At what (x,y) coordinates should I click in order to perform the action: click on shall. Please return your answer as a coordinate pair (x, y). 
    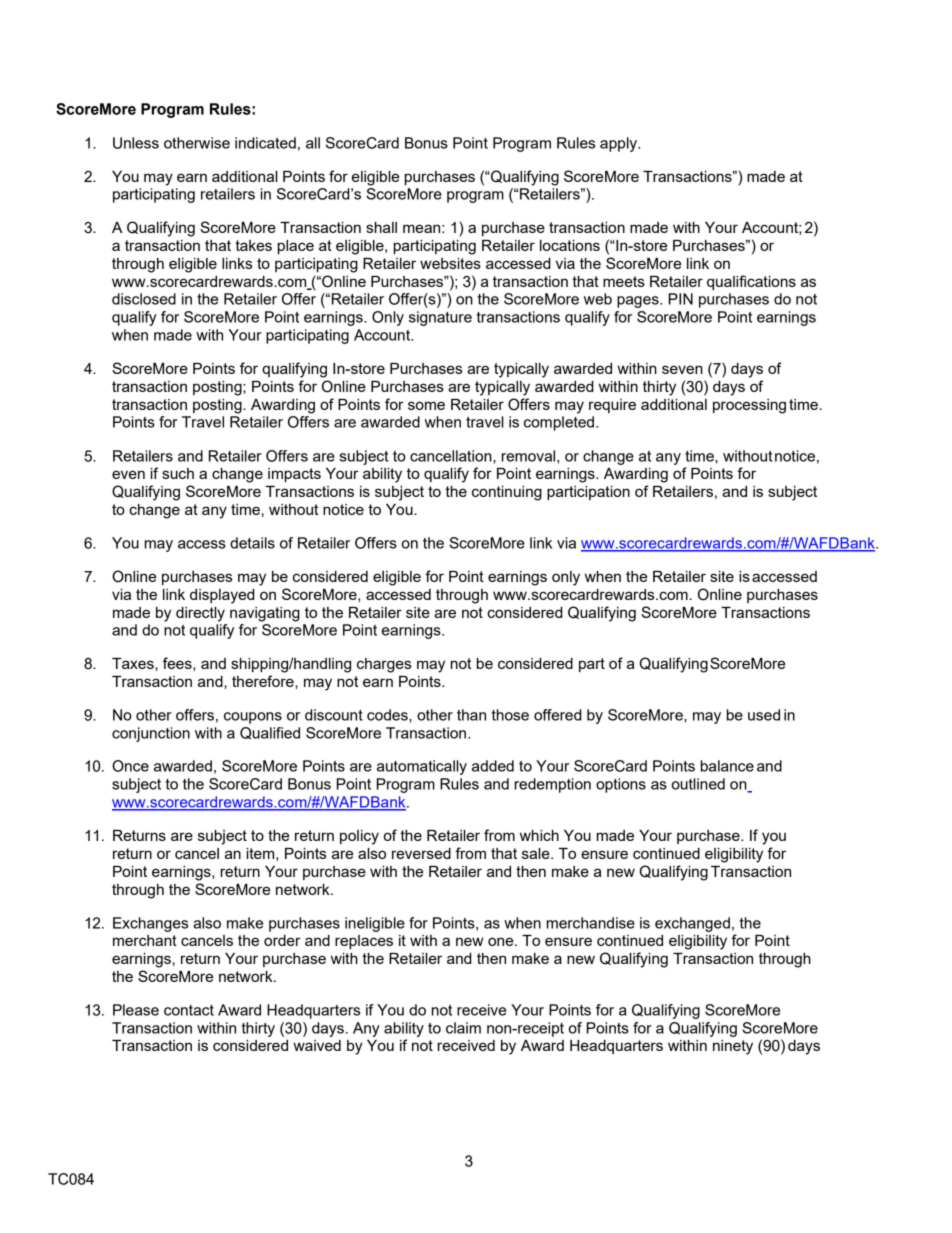
    Looking at the image, I should click on (381, 227).
